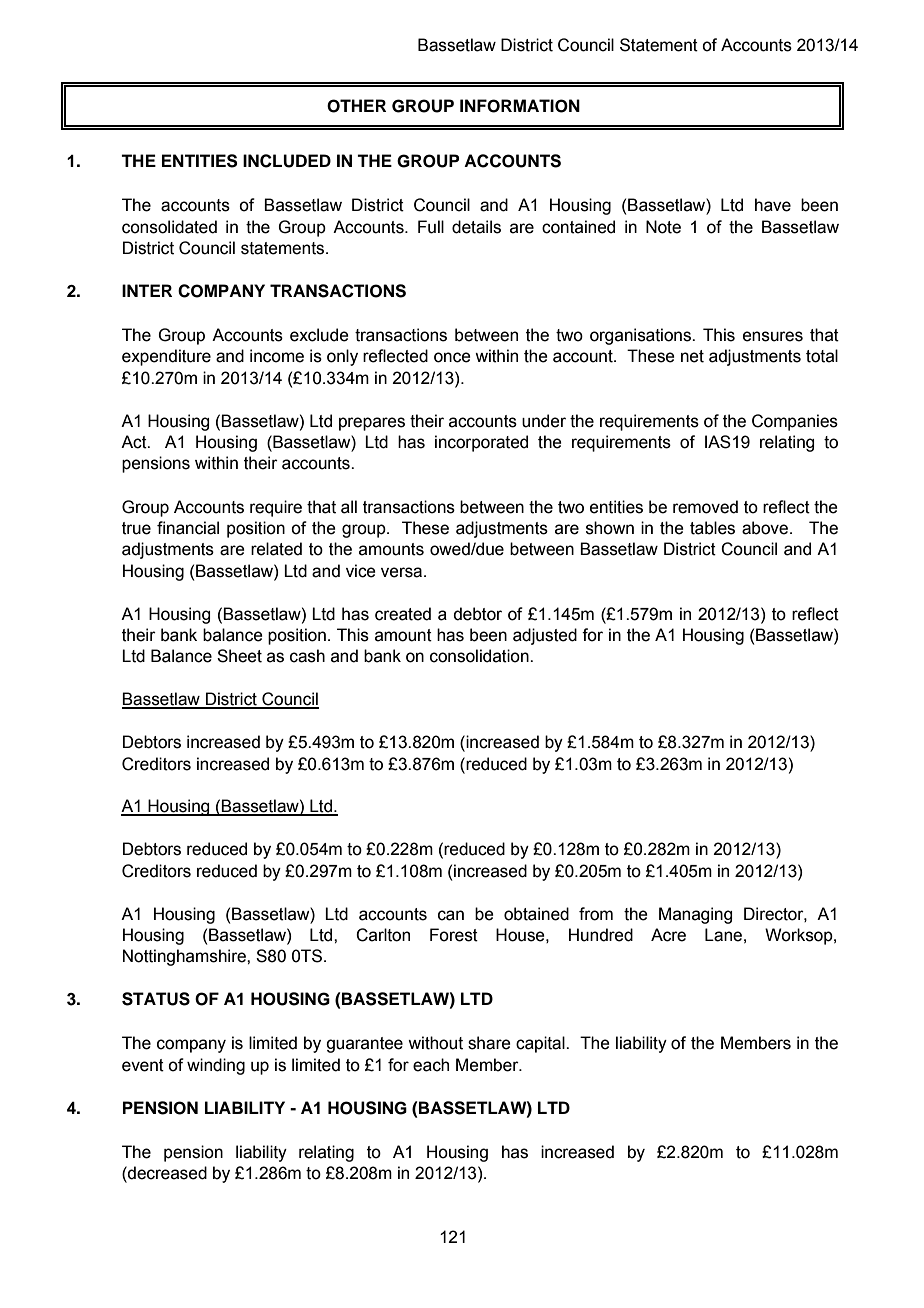 Image resolution: width=924 pixels, height=1308 pixels. Describe the element at coordinates (545, 636) in the page. I see `adjusted` at that location.
